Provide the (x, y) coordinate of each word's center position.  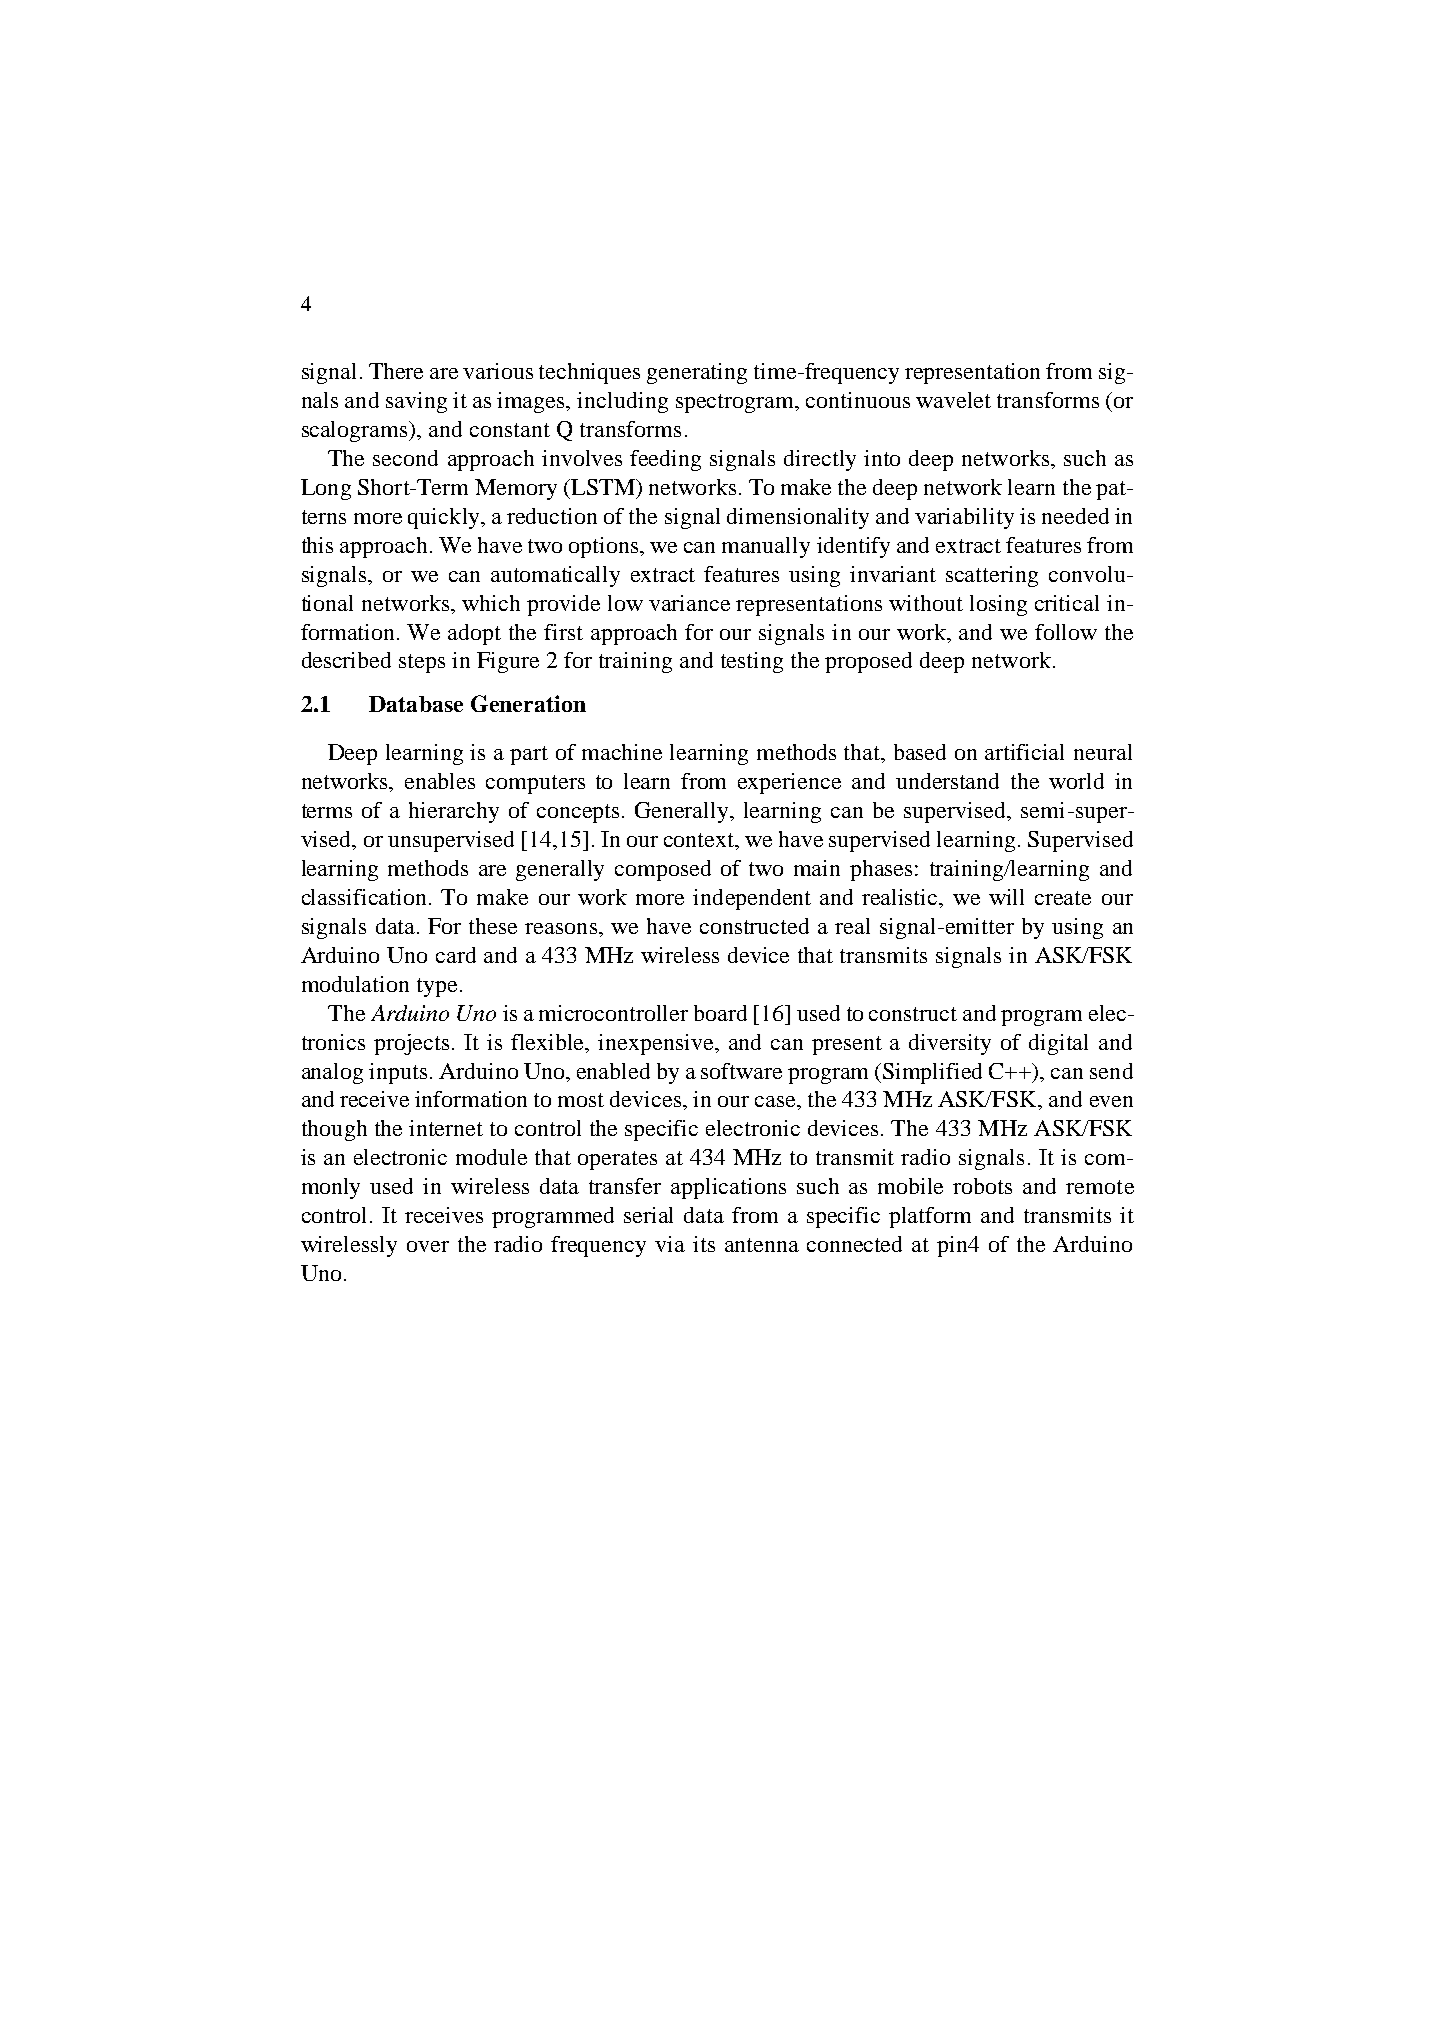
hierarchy (454, 812)
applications (728, 1188)
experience (789, 783)
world (1076, 781)
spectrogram (736, 403)
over (428, 1246)
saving (416, 402)
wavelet (953, 400)
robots (982, 1186)
